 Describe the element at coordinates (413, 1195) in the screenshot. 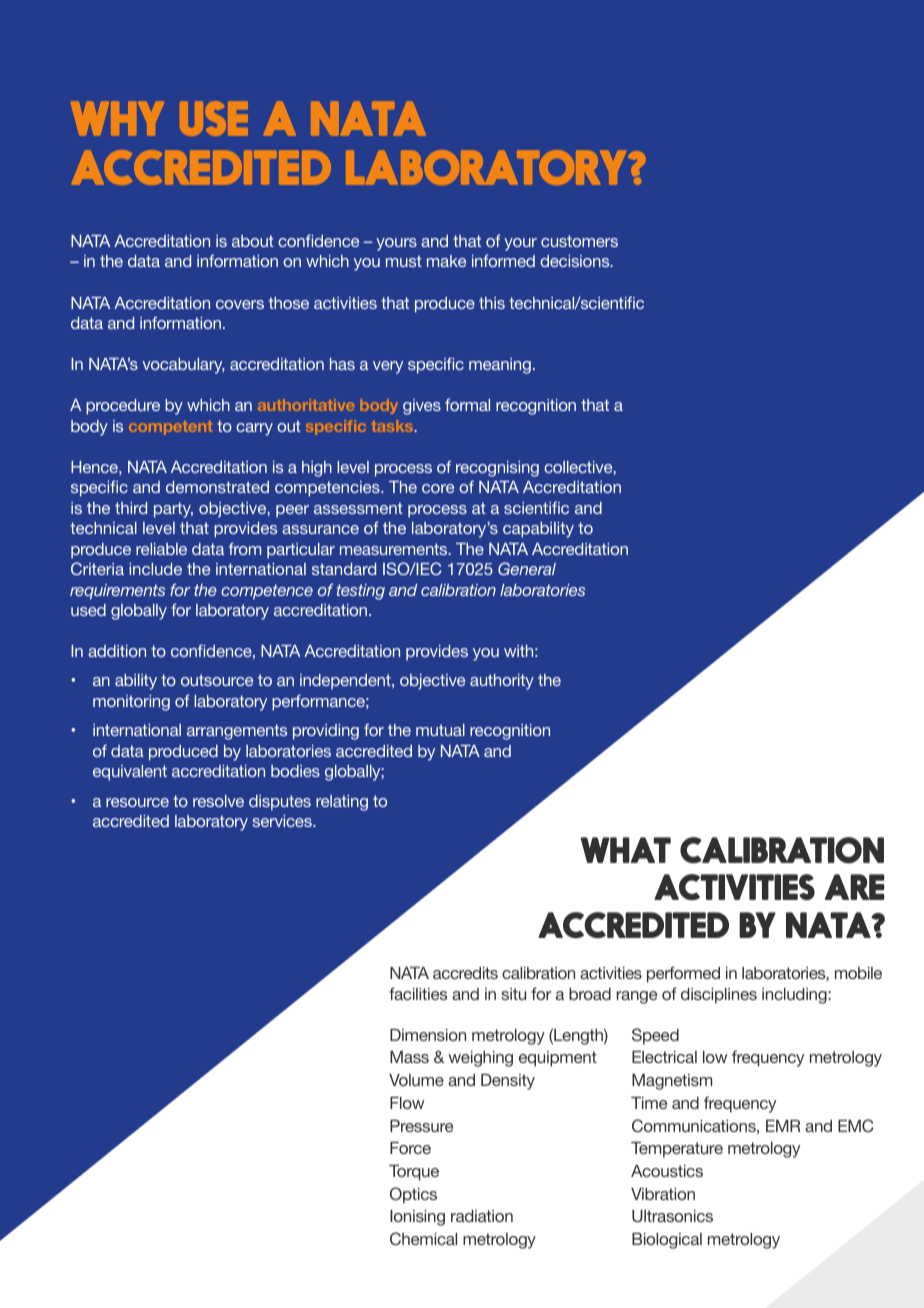

I see `Optics` at that location.
